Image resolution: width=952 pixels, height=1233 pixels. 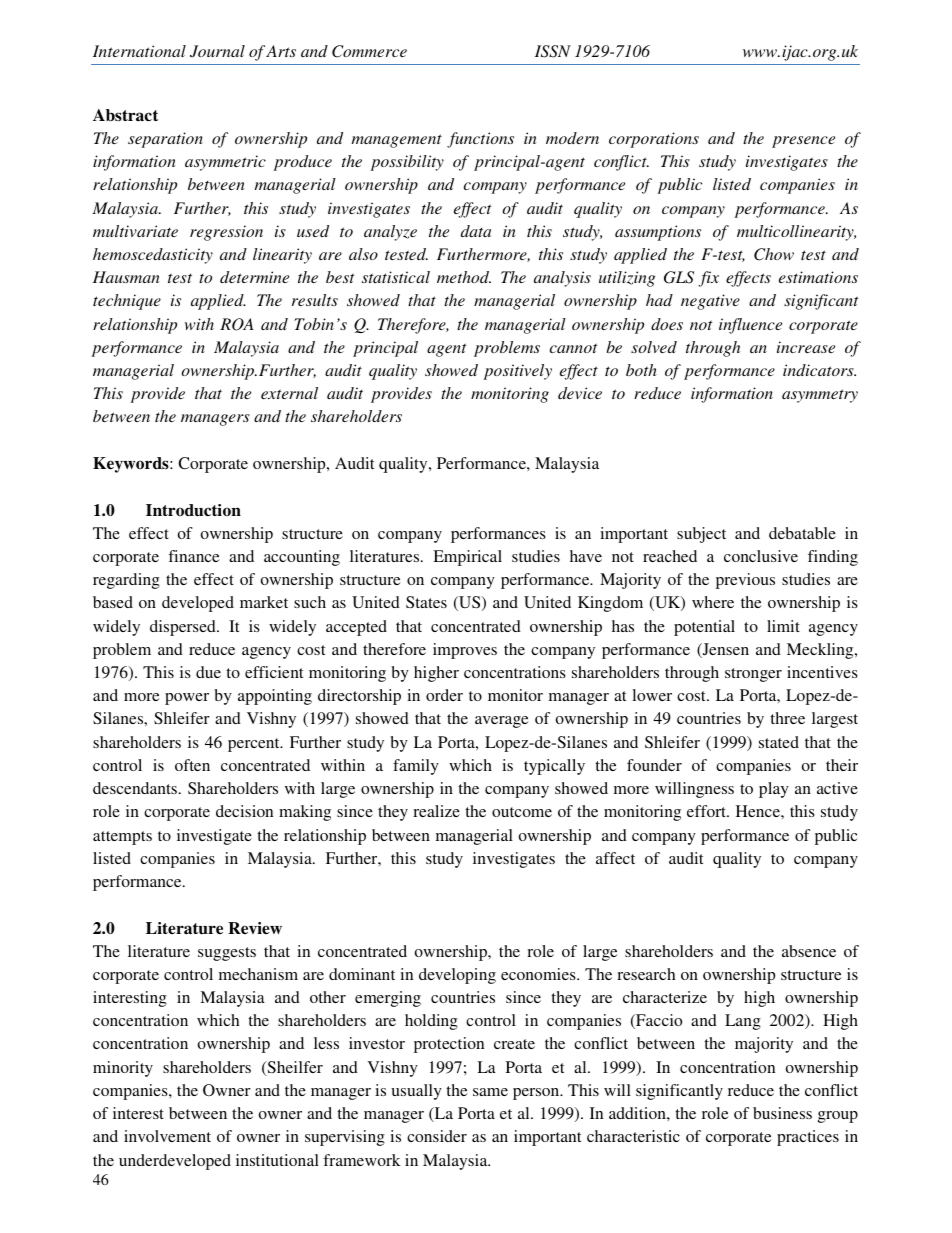 I want to click on involvement, so click(x=167, y=1136).
